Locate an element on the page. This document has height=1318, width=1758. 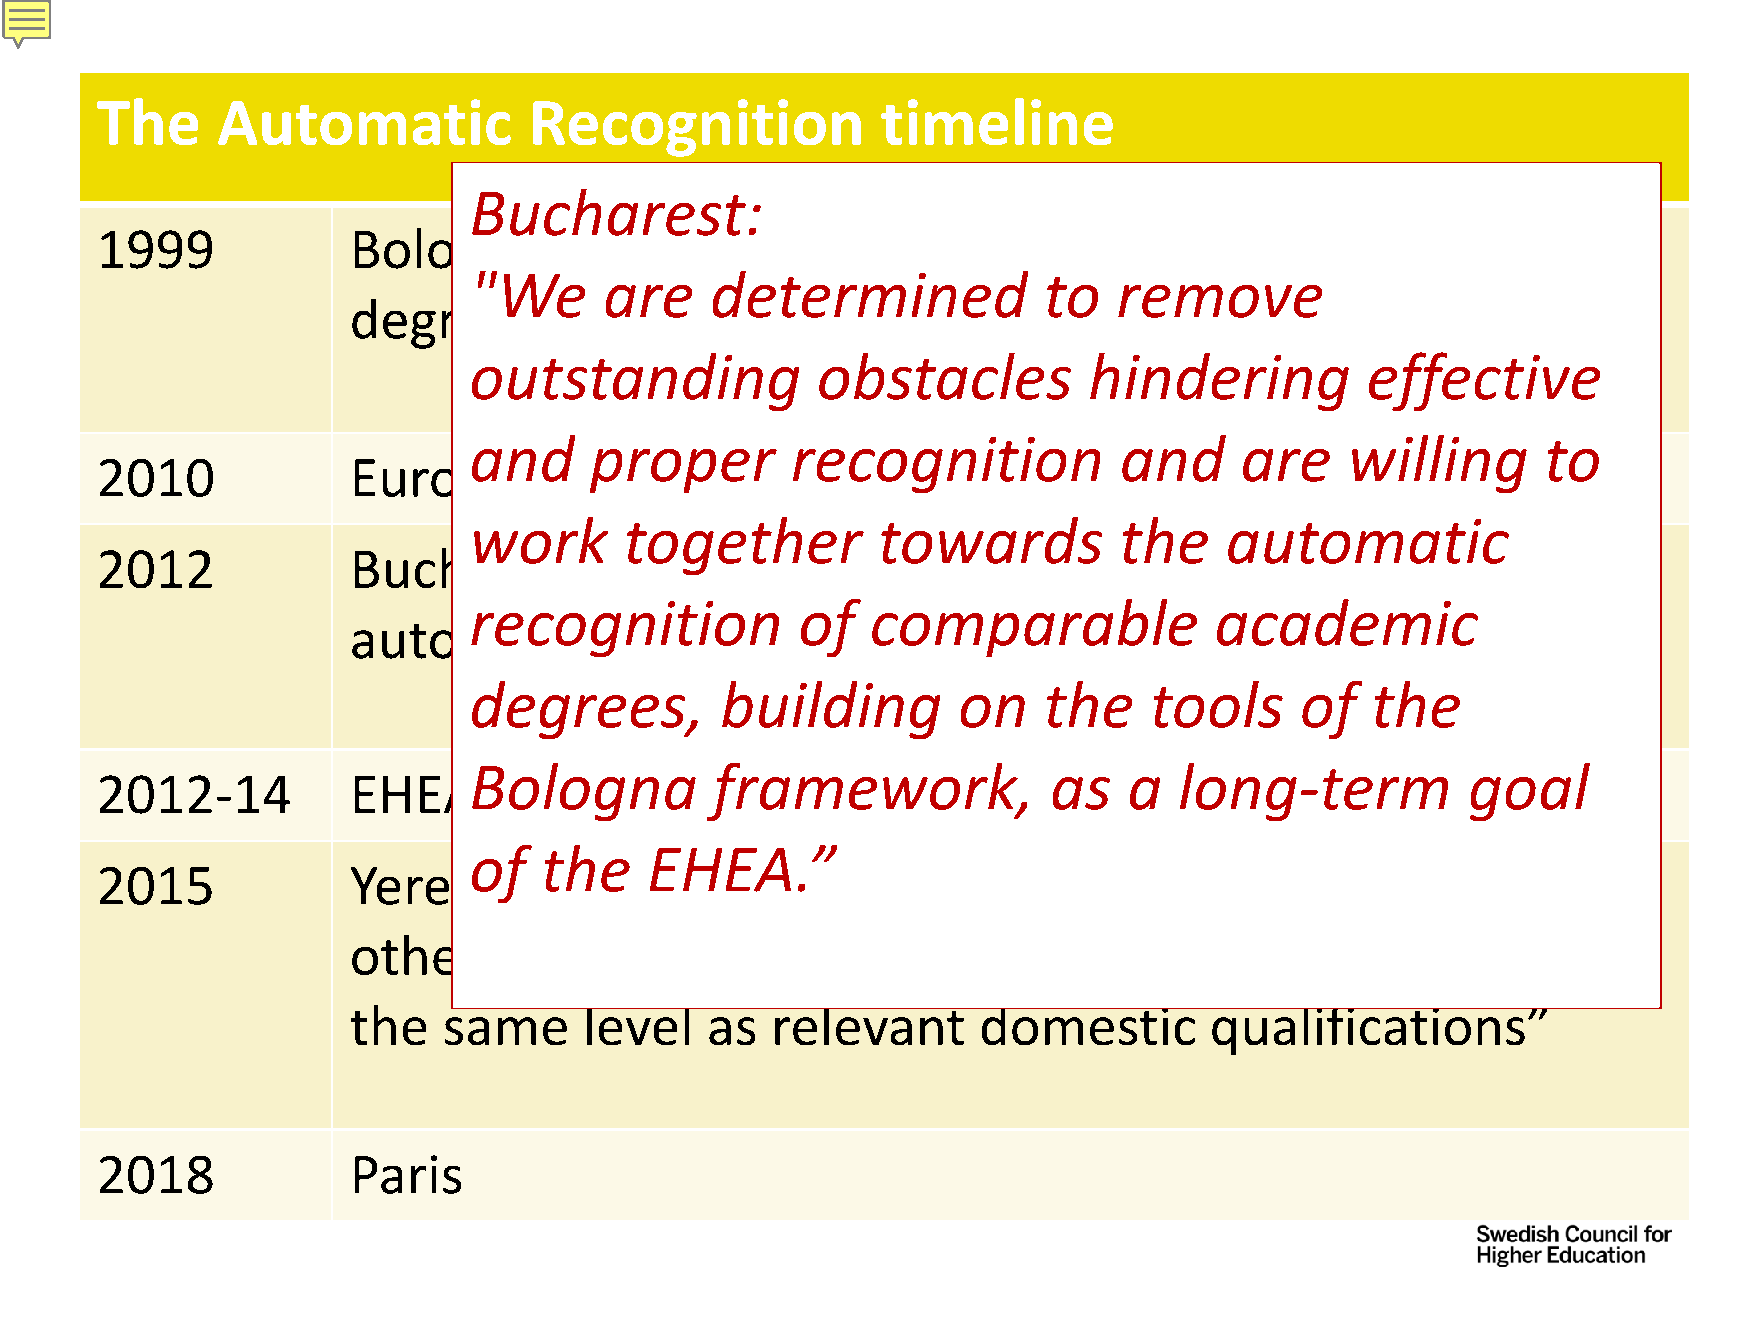
timeline is located at coordinates (997, 121).
